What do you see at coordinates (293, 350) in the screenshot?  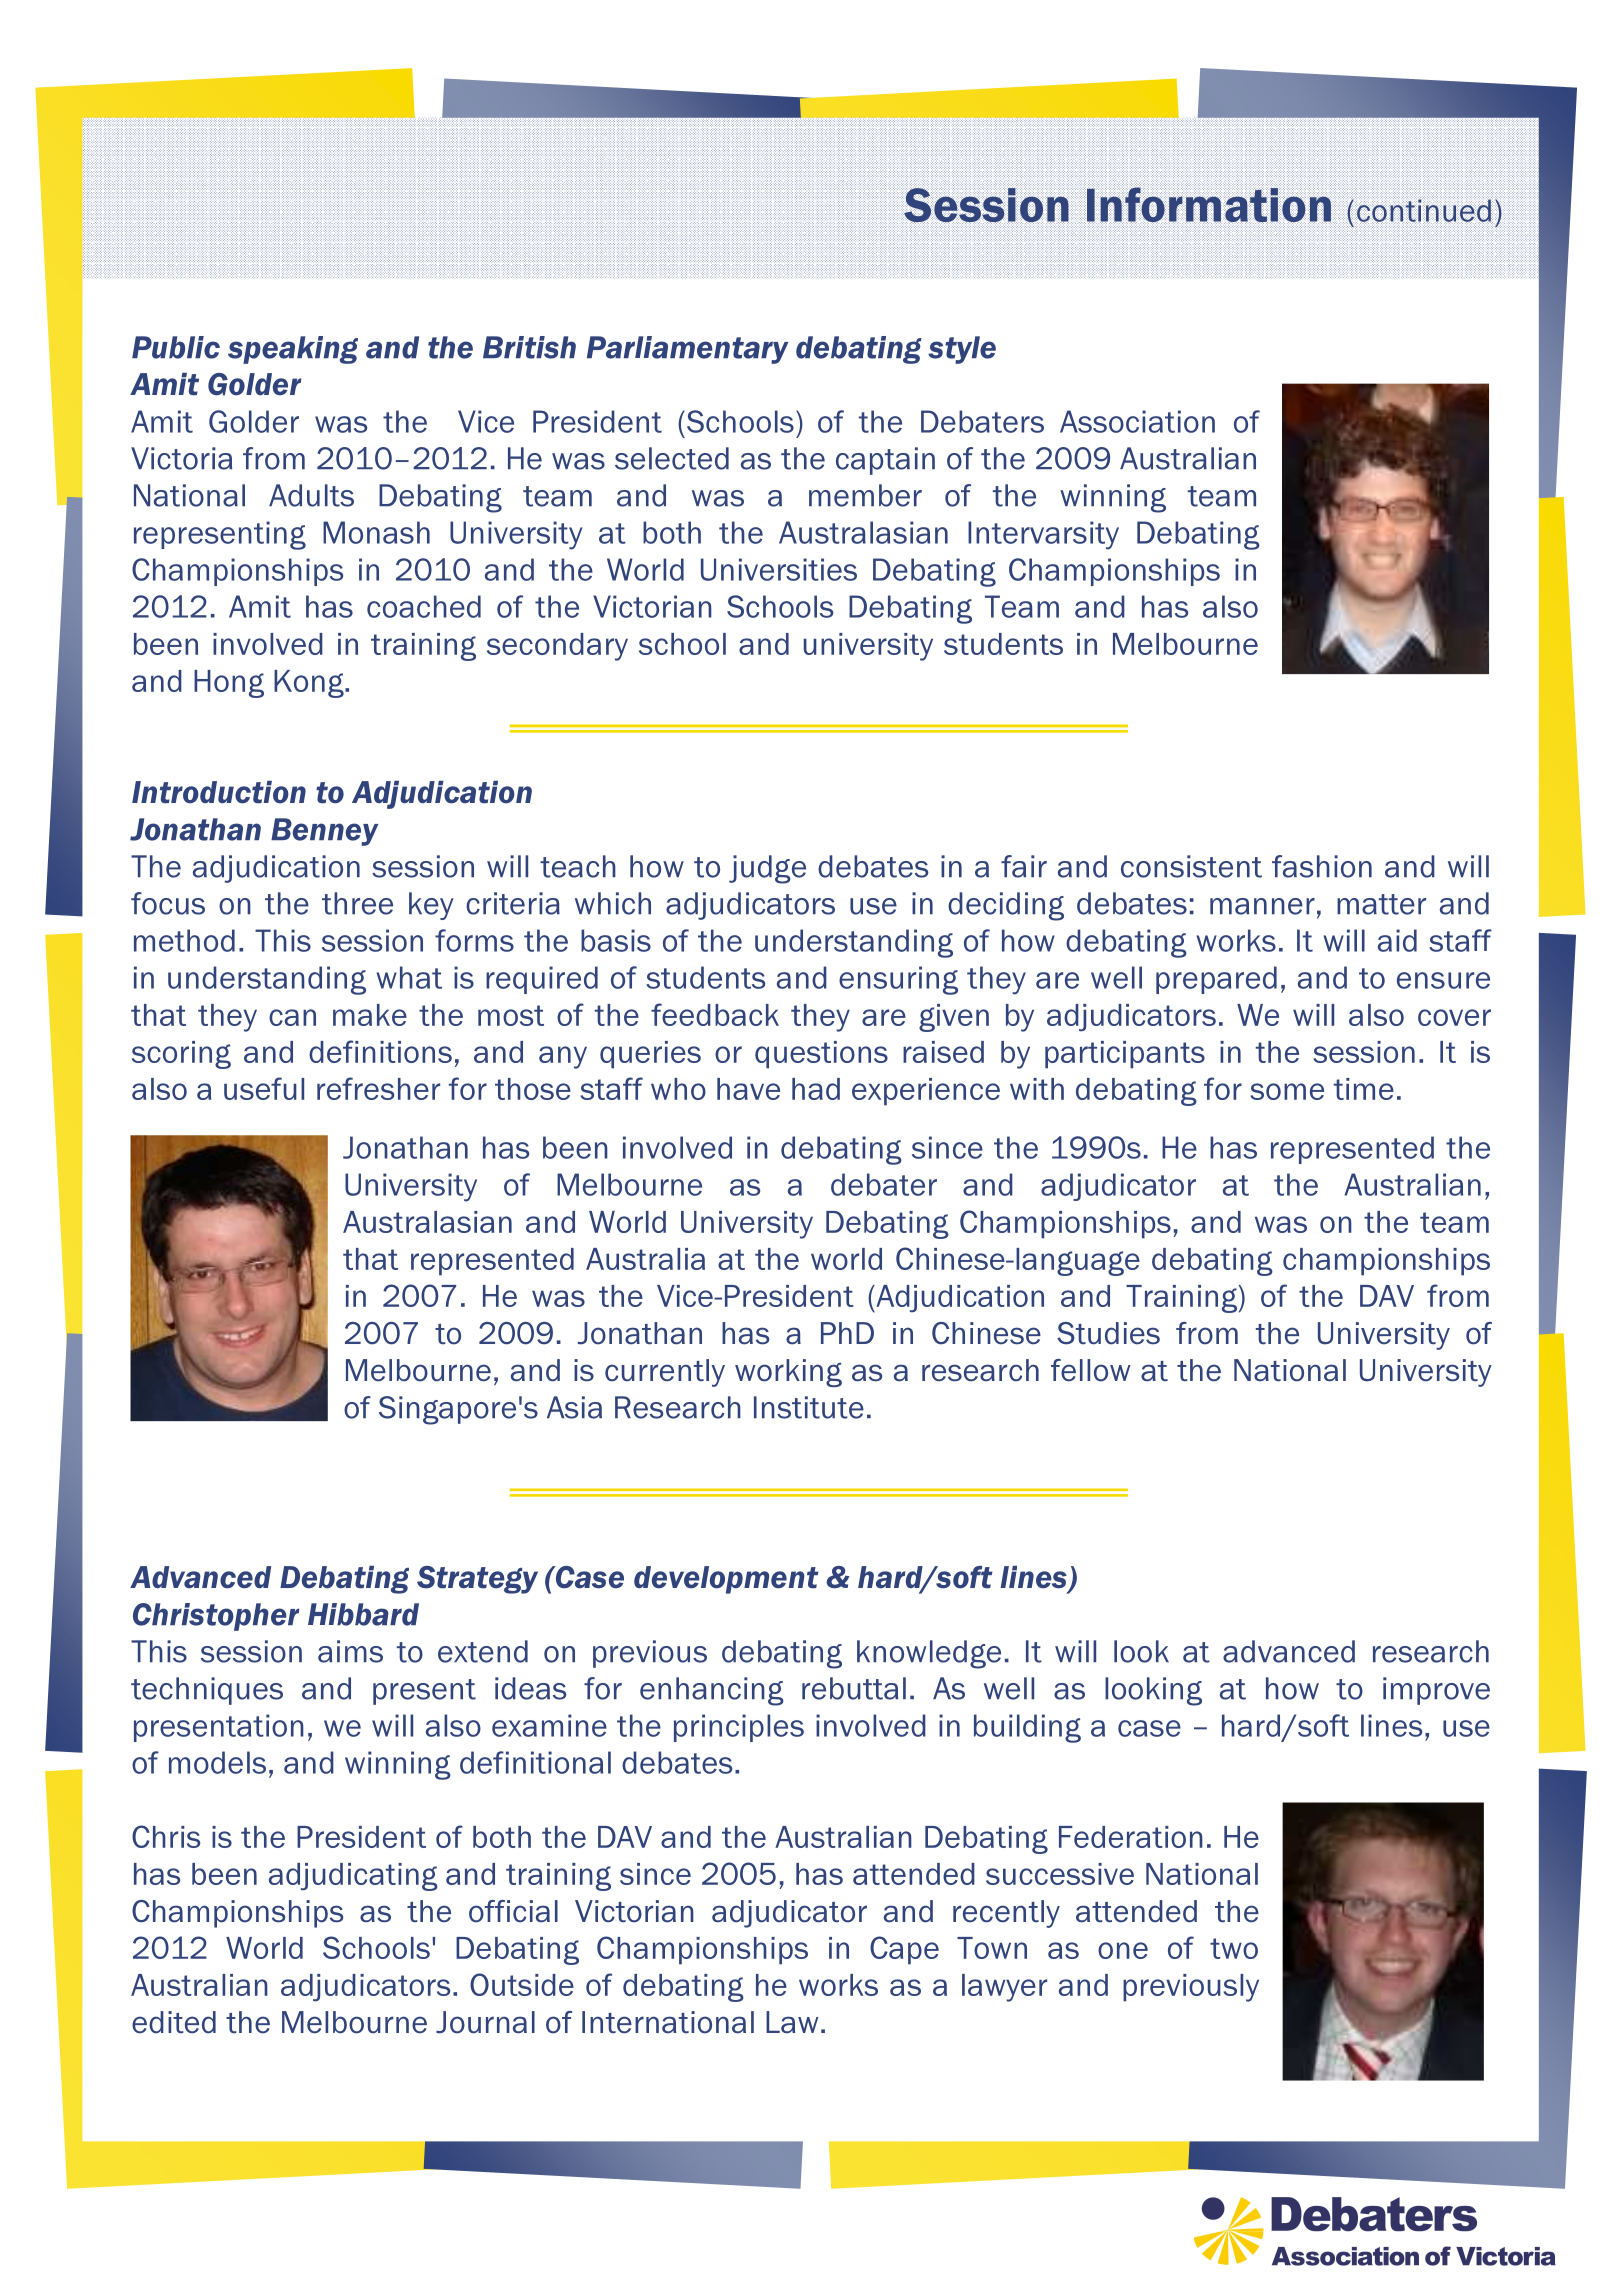 I see `speaking` at bounding box center [293, 350].
